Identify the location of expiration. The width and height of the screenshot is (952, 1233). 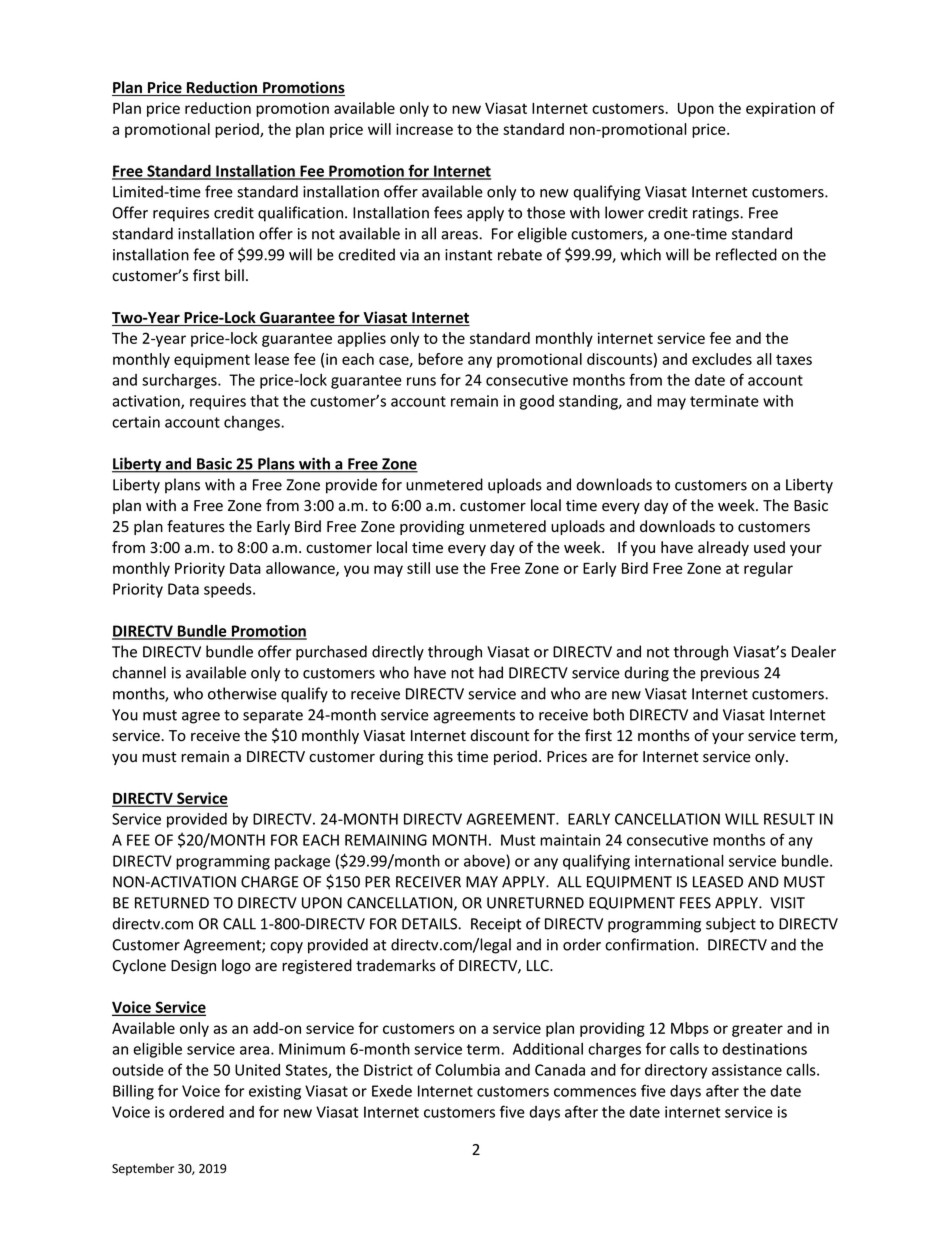
(780, 109).
